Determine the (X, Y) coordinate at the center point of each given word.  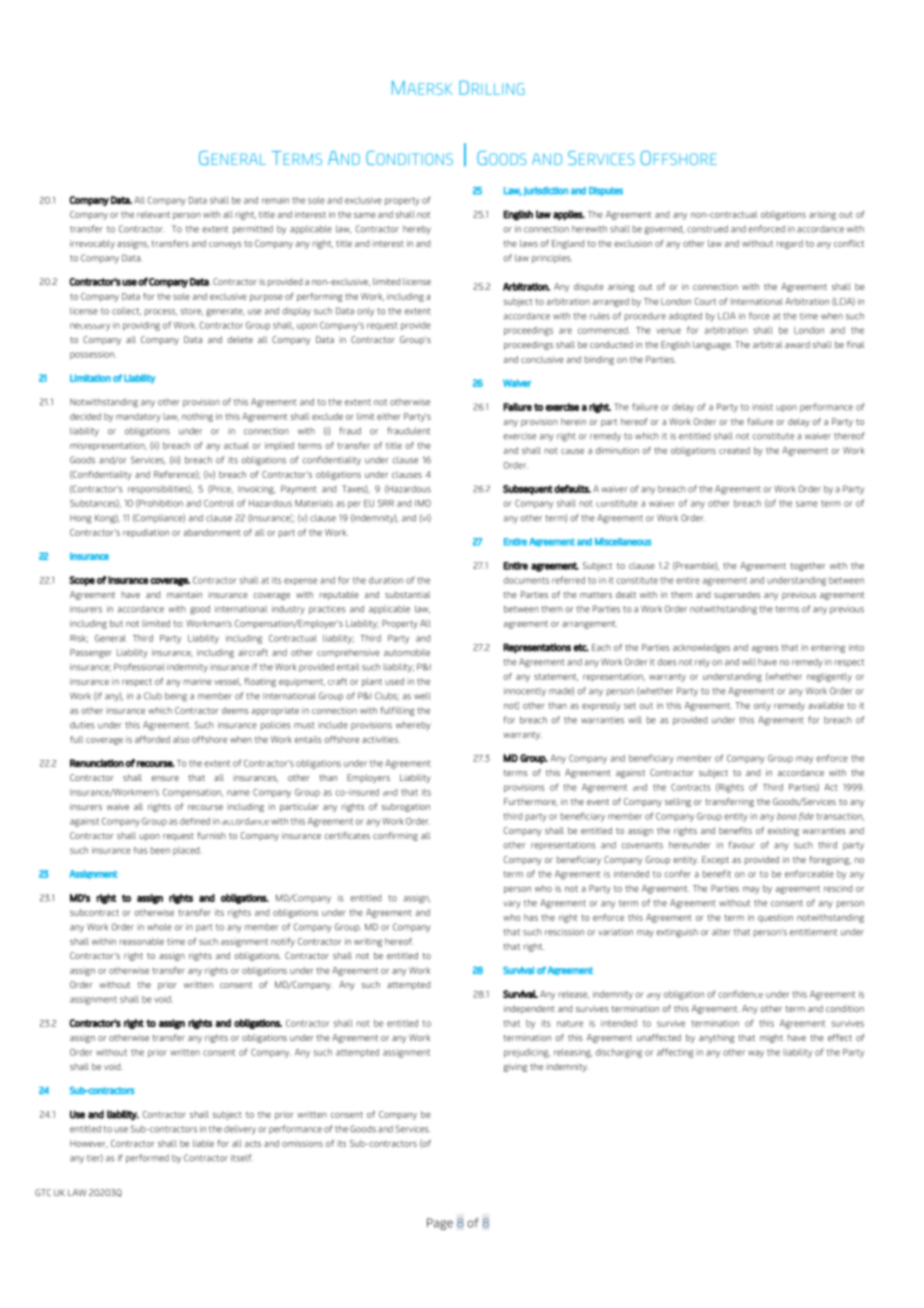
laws (529, 243)
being (176, 697)
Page (440, 1224)
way (756, 1054)
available (826, 705)
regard (790, 244)
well (422, 696)
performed (147, 1158)
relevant (153, 214)
